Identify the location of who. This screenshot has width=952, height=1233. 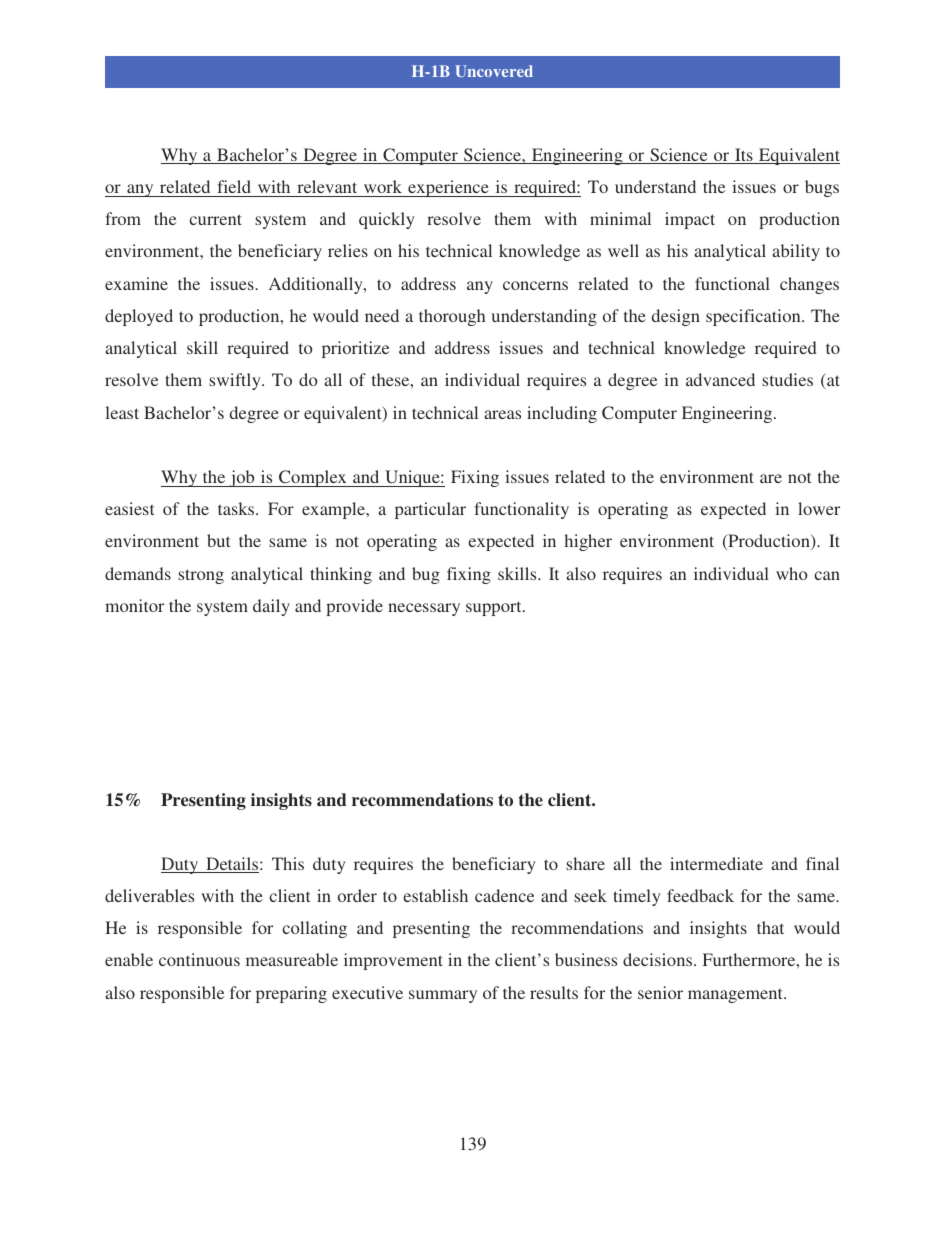
(791, 573).
